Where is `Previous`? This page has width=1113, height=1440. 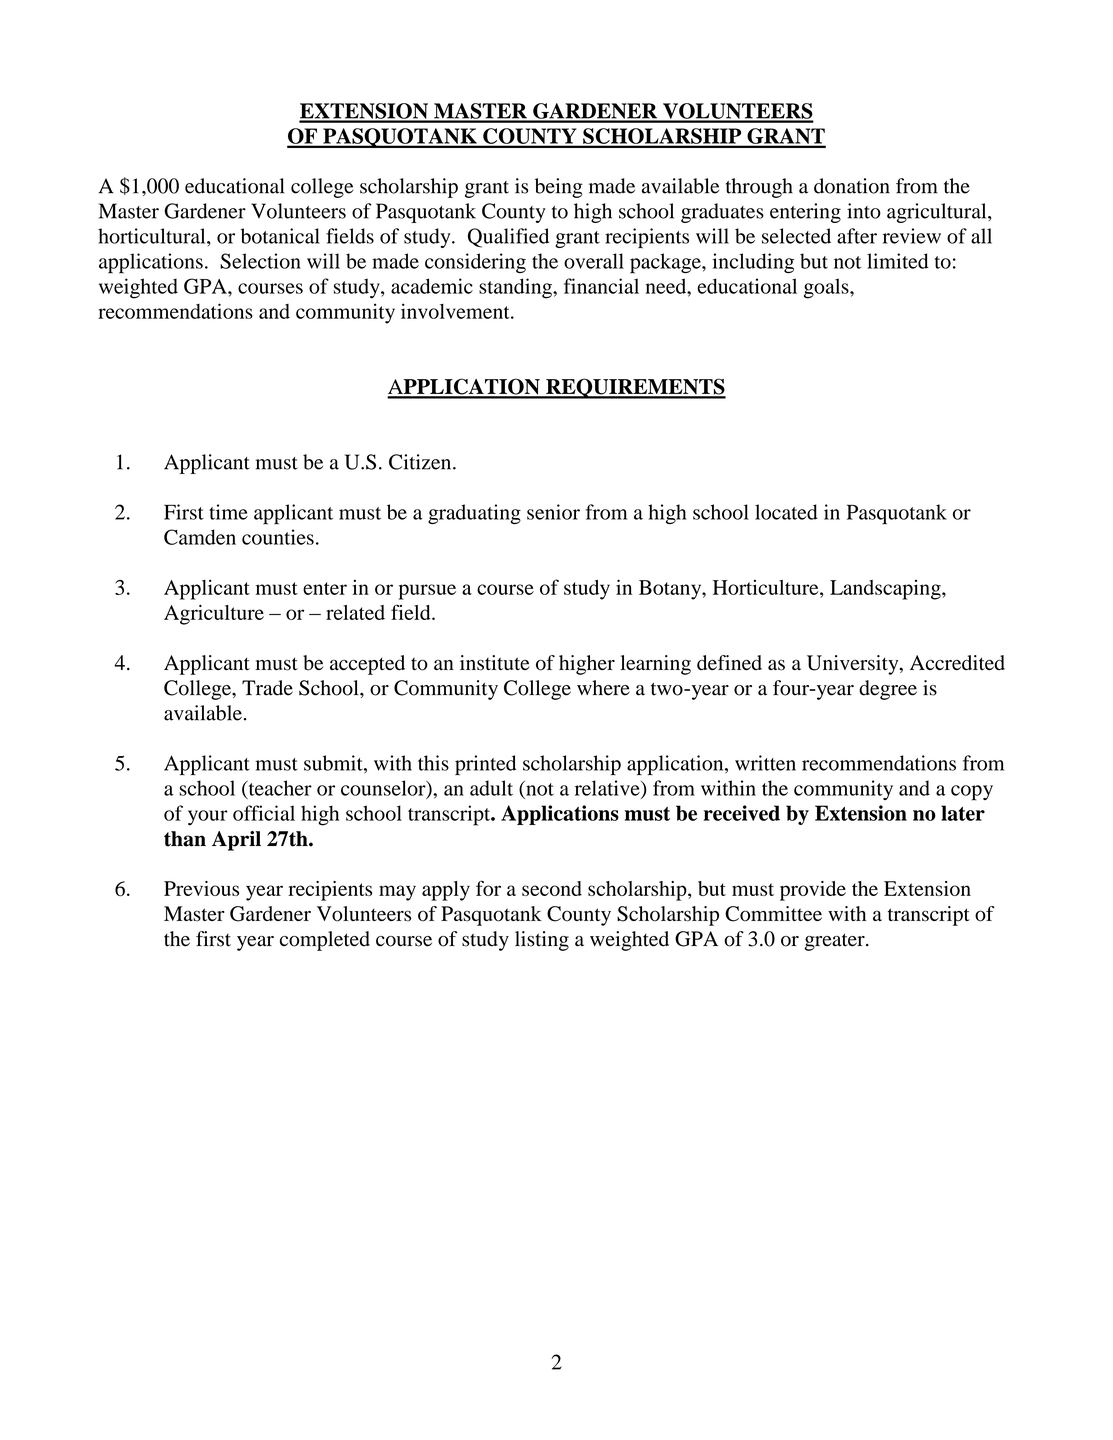
Previous is located at coordinates (201, 888).
